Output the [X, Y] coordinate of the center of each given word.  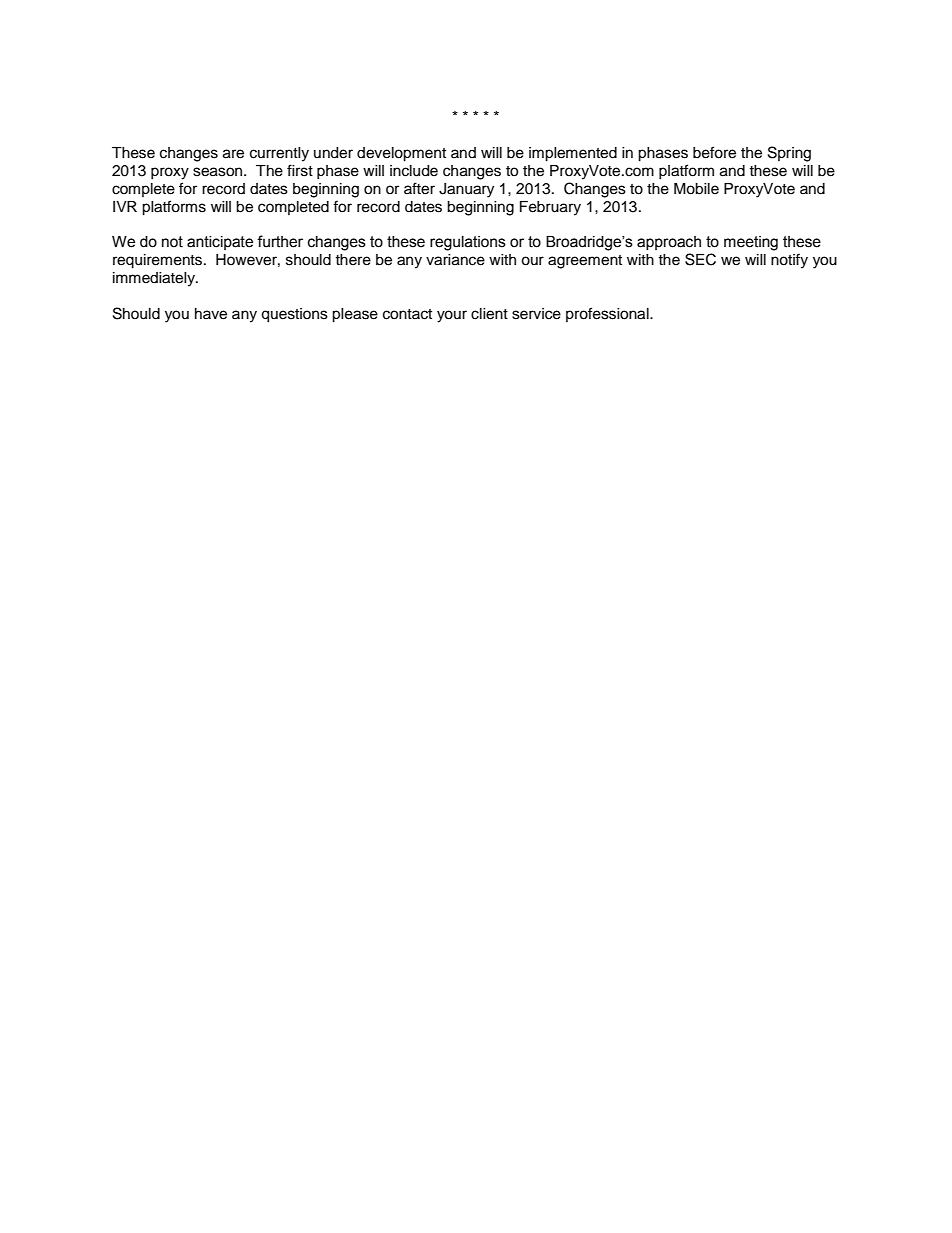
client [489, 314]
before [714, 152]
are [233, 154]
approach [669, 243]
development [401, 154]
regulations [468, 243]
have [211, 314]
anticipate [220, 243]
